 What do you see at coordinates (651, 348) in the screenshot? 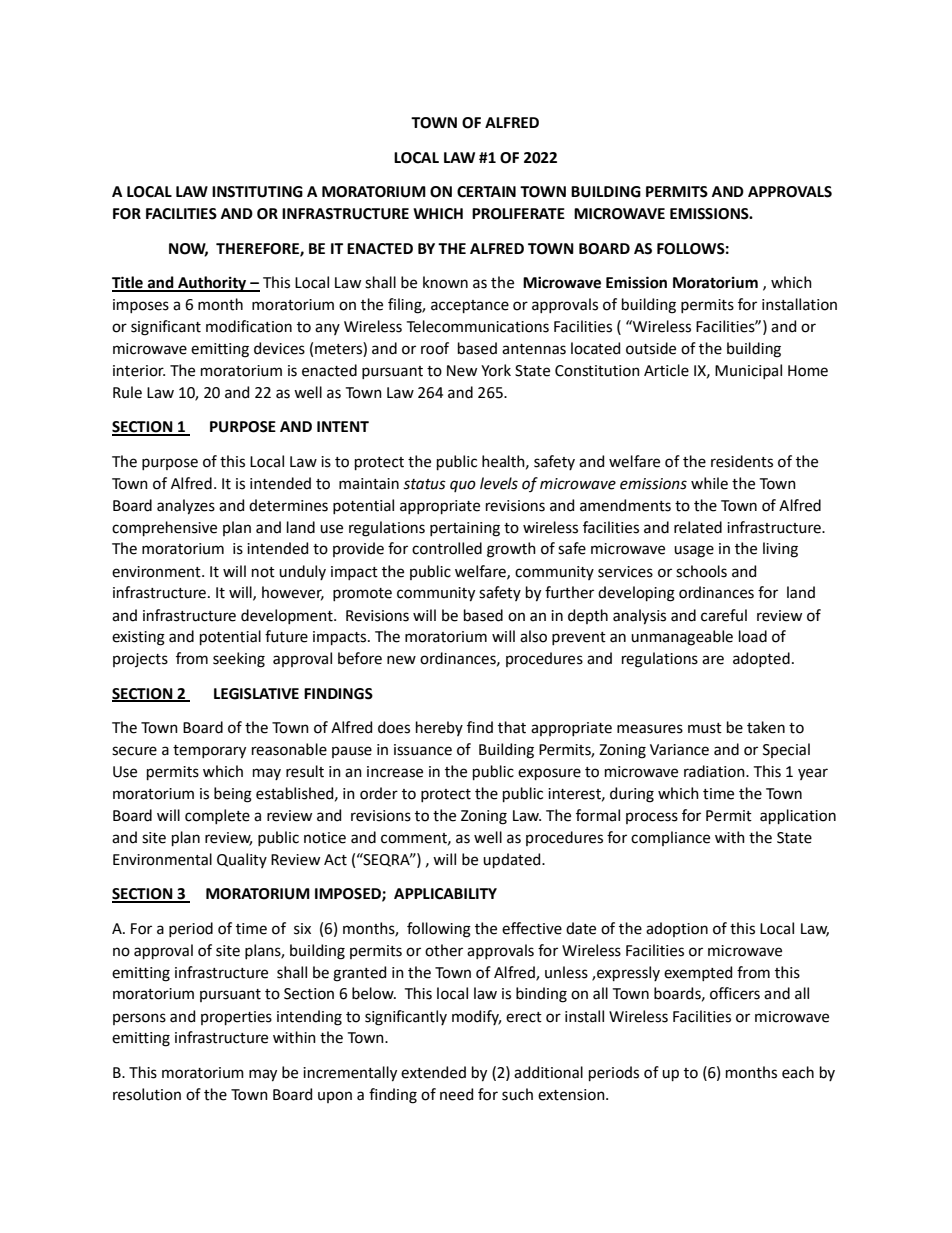
I see `outside` at bounding box center [651, 348].
